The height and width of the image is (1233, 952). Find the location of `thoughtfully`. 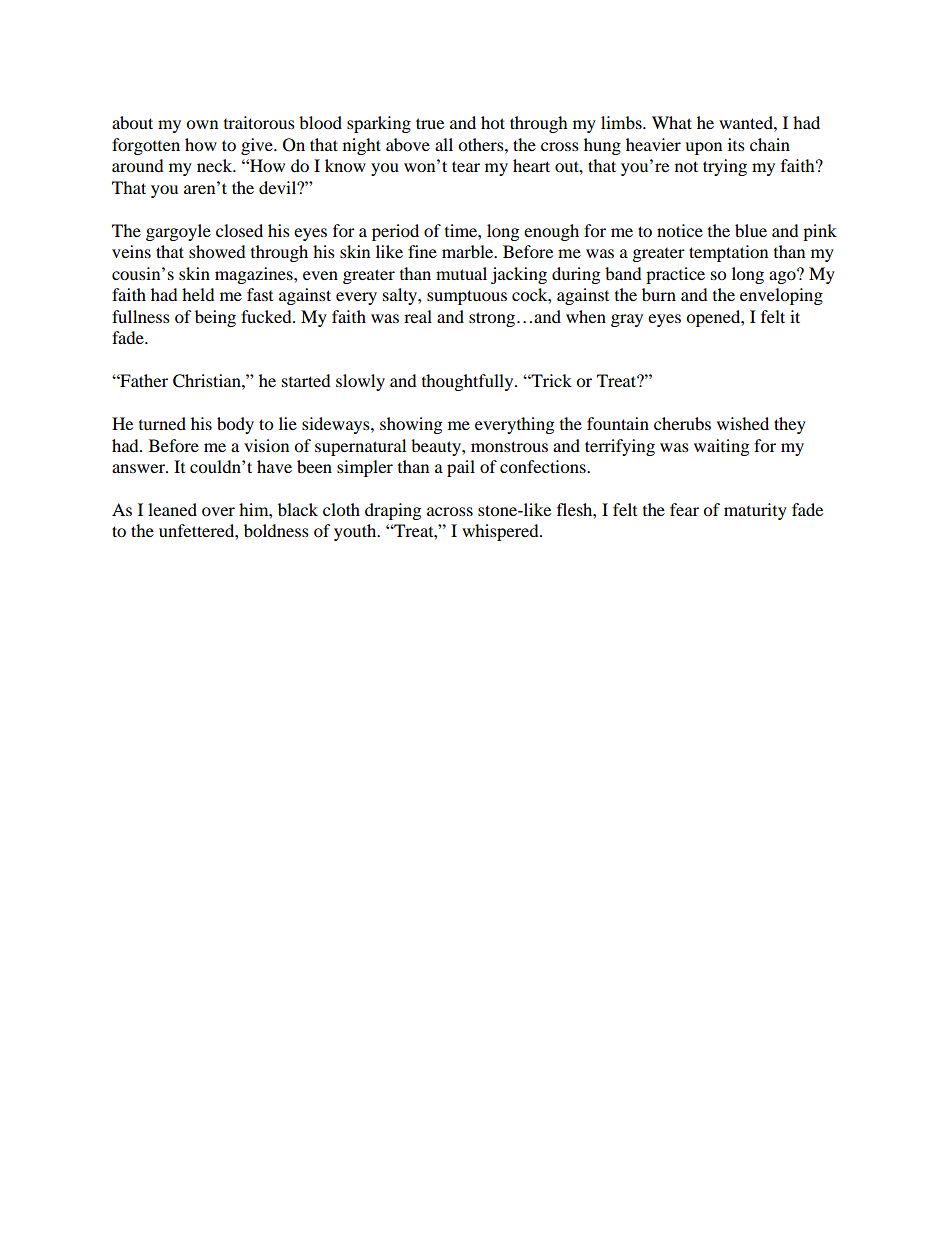

thoughtfully is located at coordinates (469, 382).
